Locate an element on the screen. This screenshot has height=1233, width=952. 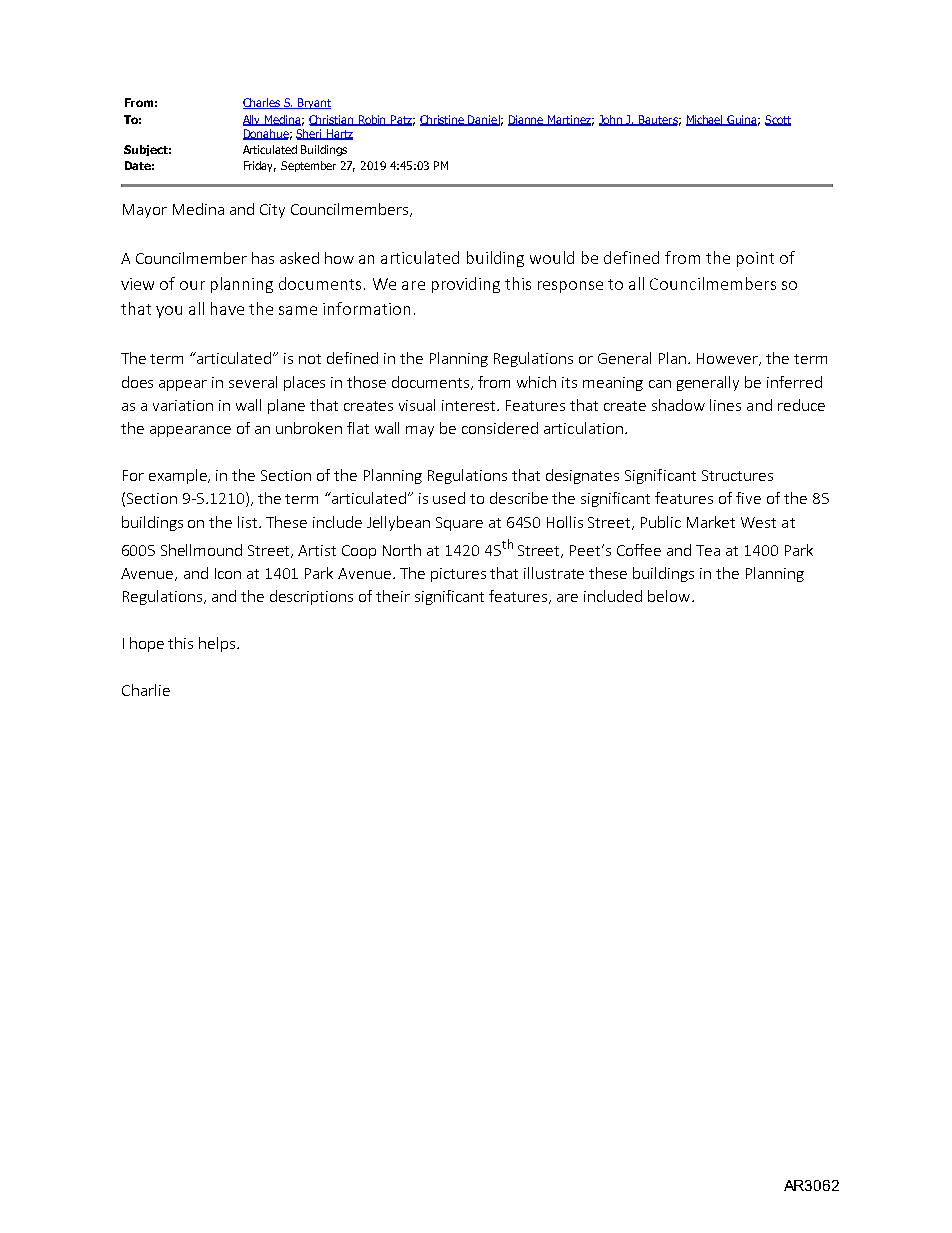
Michael is located at coordinates (706, 120).
